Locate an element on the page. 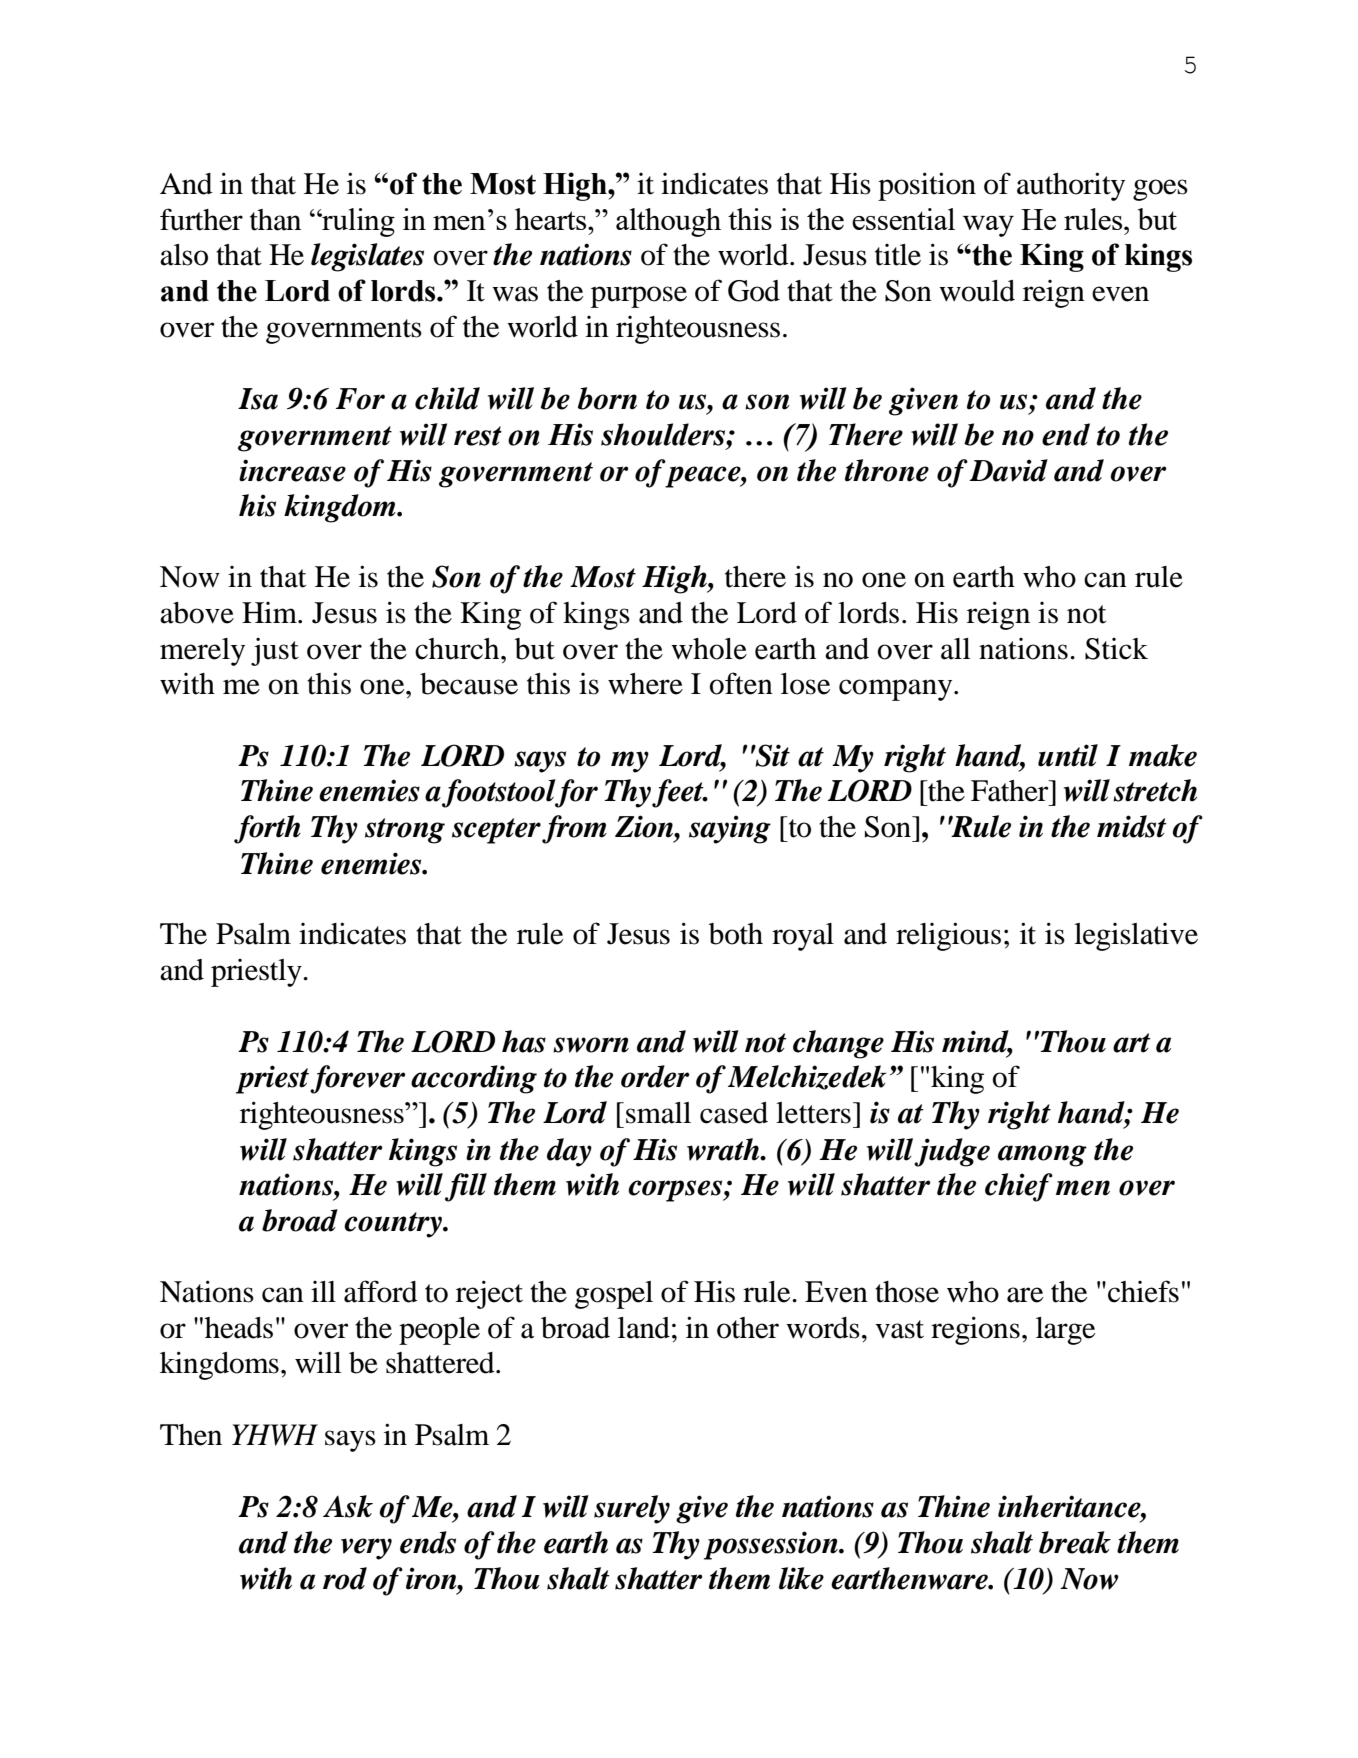  surely is located at coordinates (632, 1509).
